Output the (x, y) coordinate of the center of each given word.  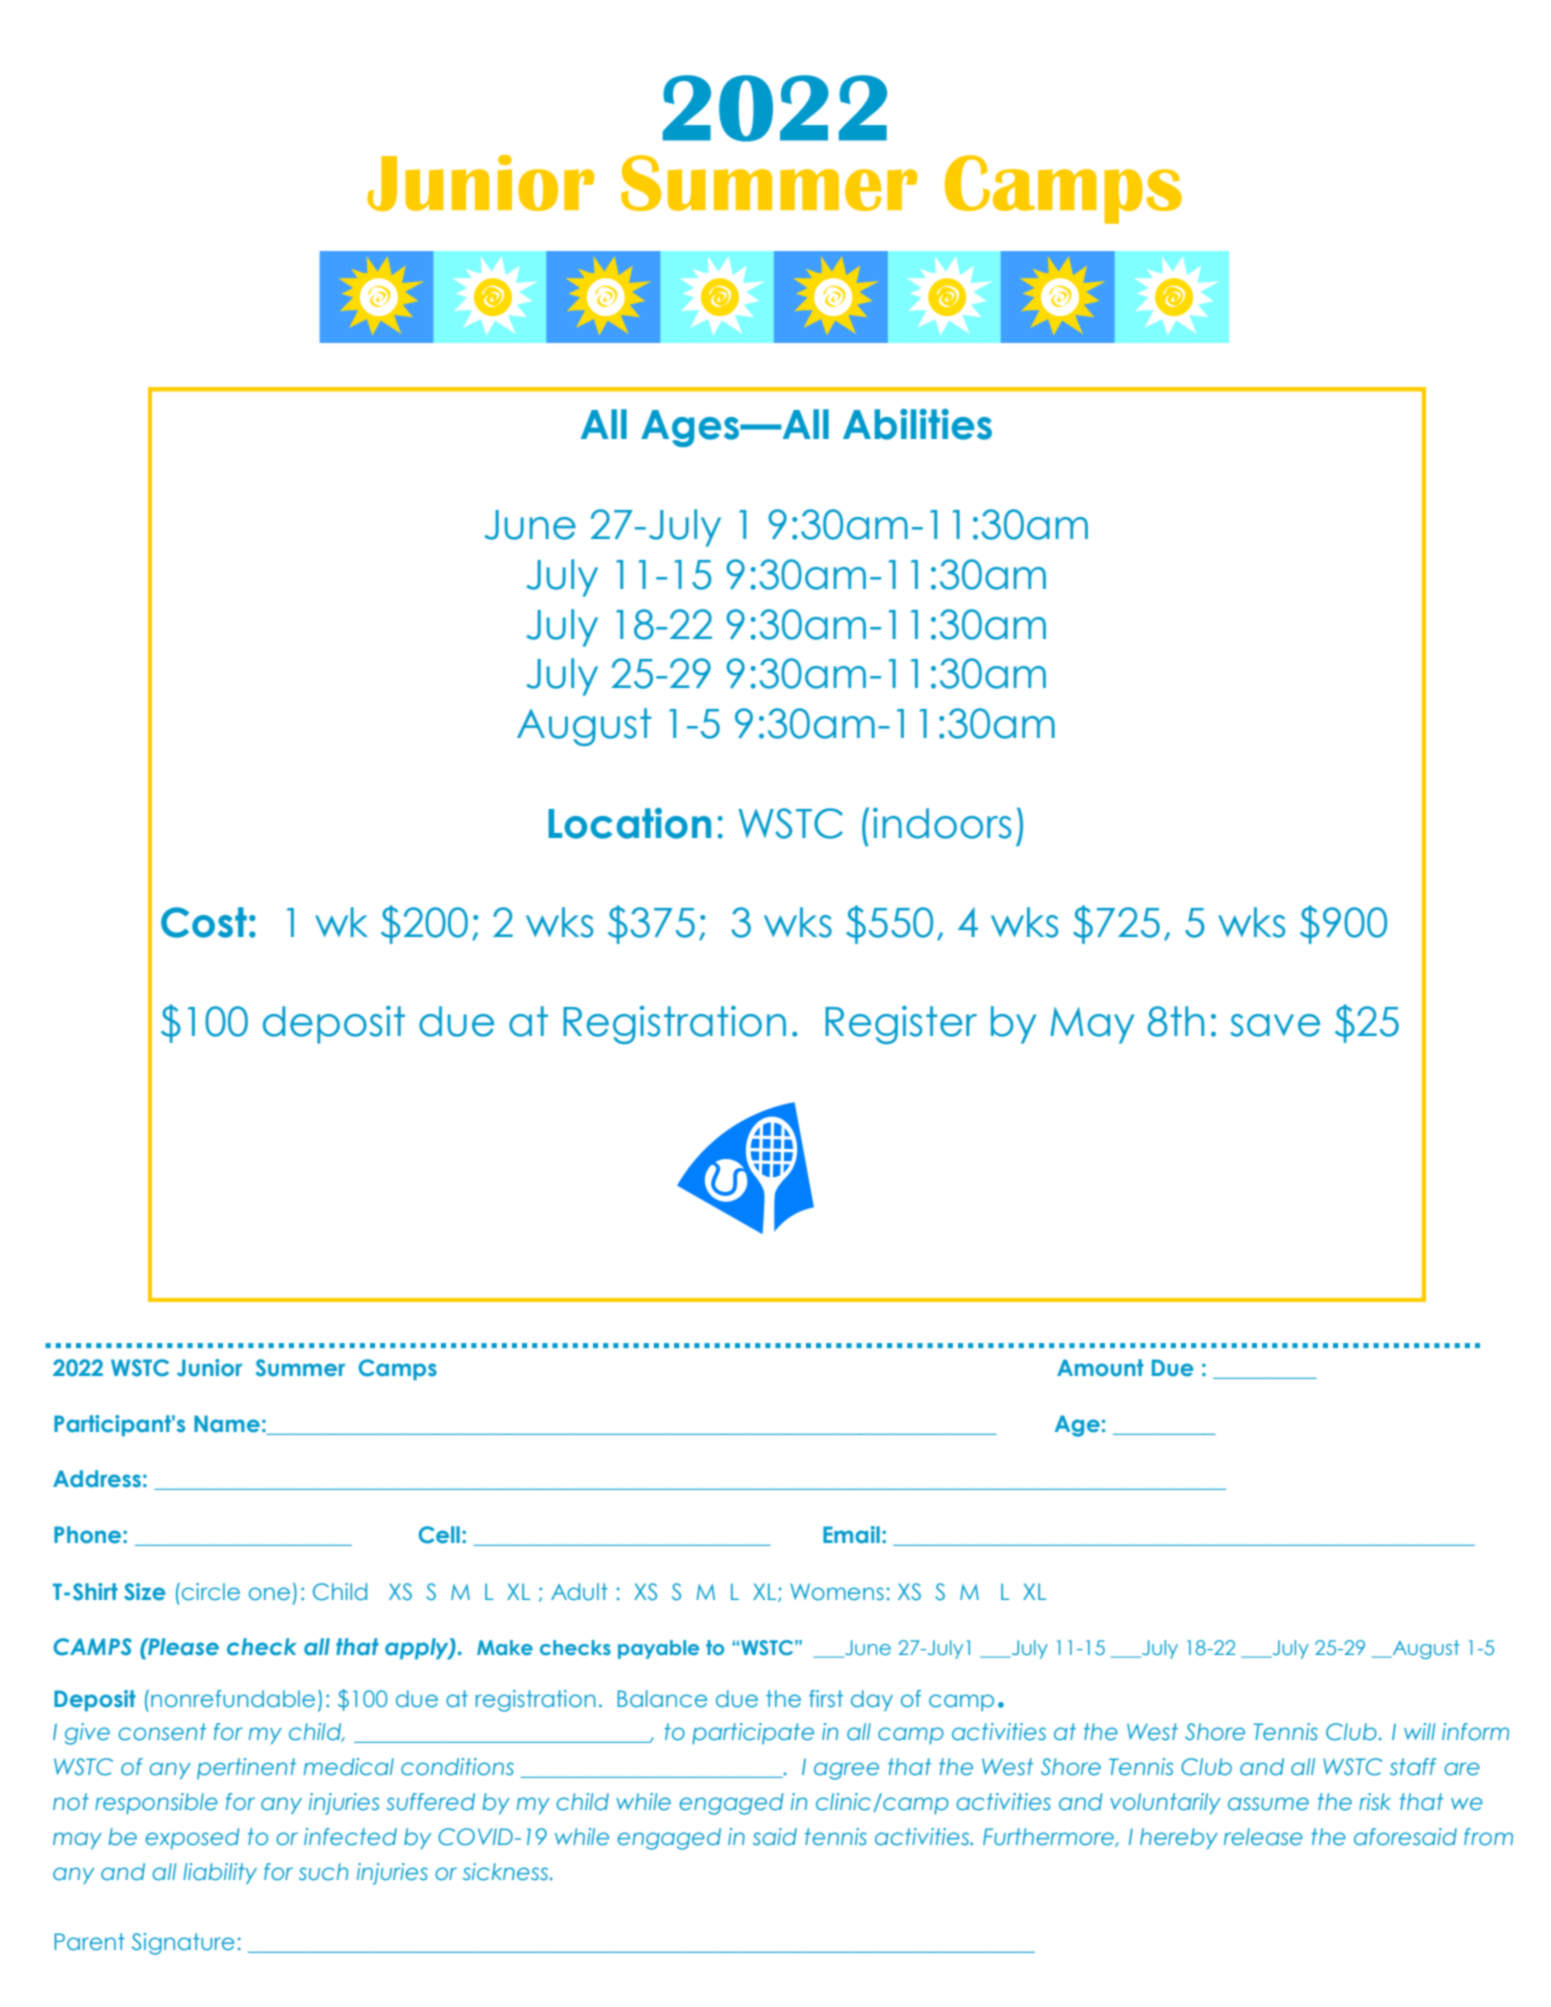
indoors (942, 823)
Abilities (917, 424)
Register (901, 1025)
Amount (1100, 1368)
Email (851, 1535)
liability (220, 1873)
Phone (89, 1535)
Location (629, 823)
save (1275, 1025)
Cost (204, 922)
